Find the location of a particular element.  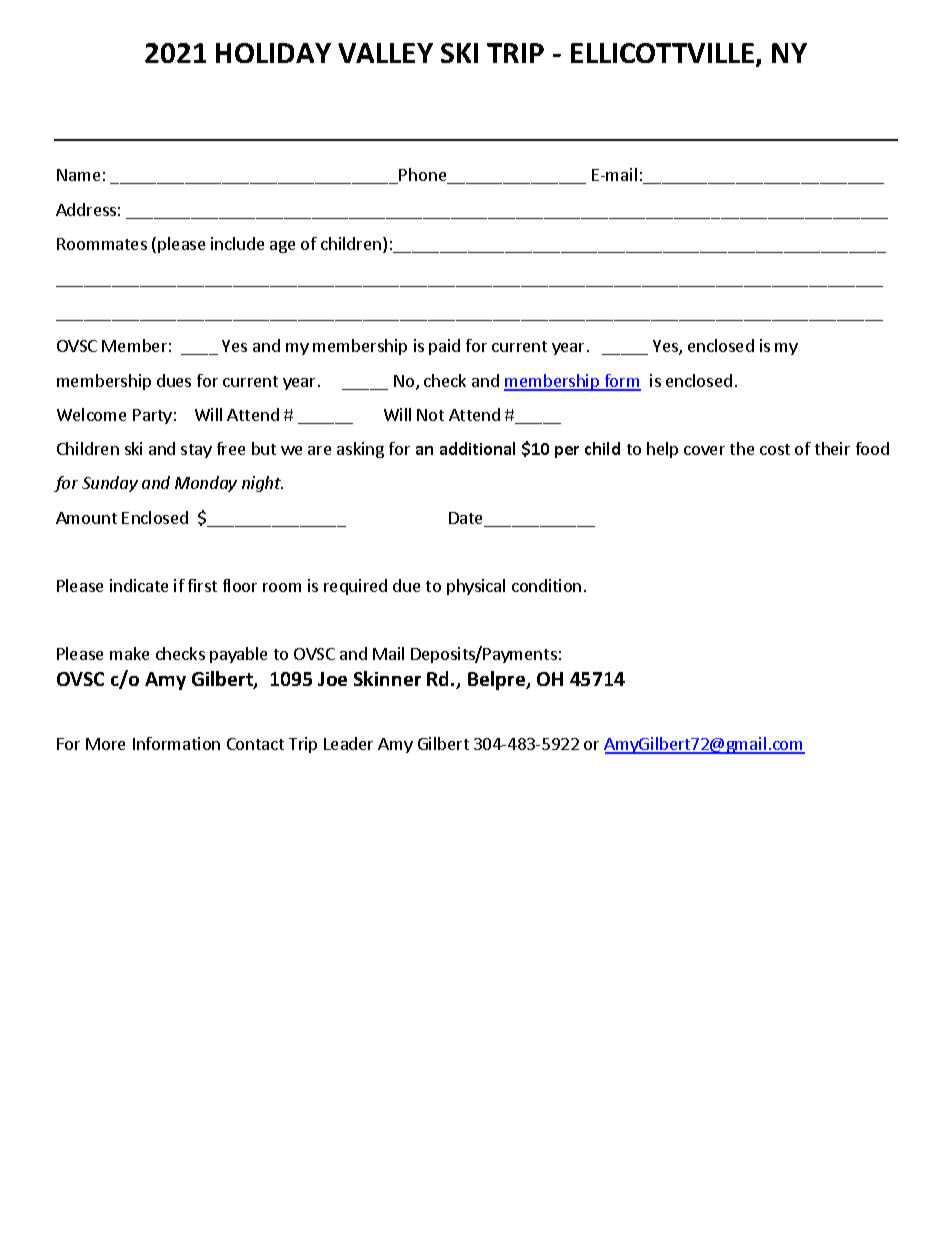

VALLEY is located at coordinates (385, 53).
